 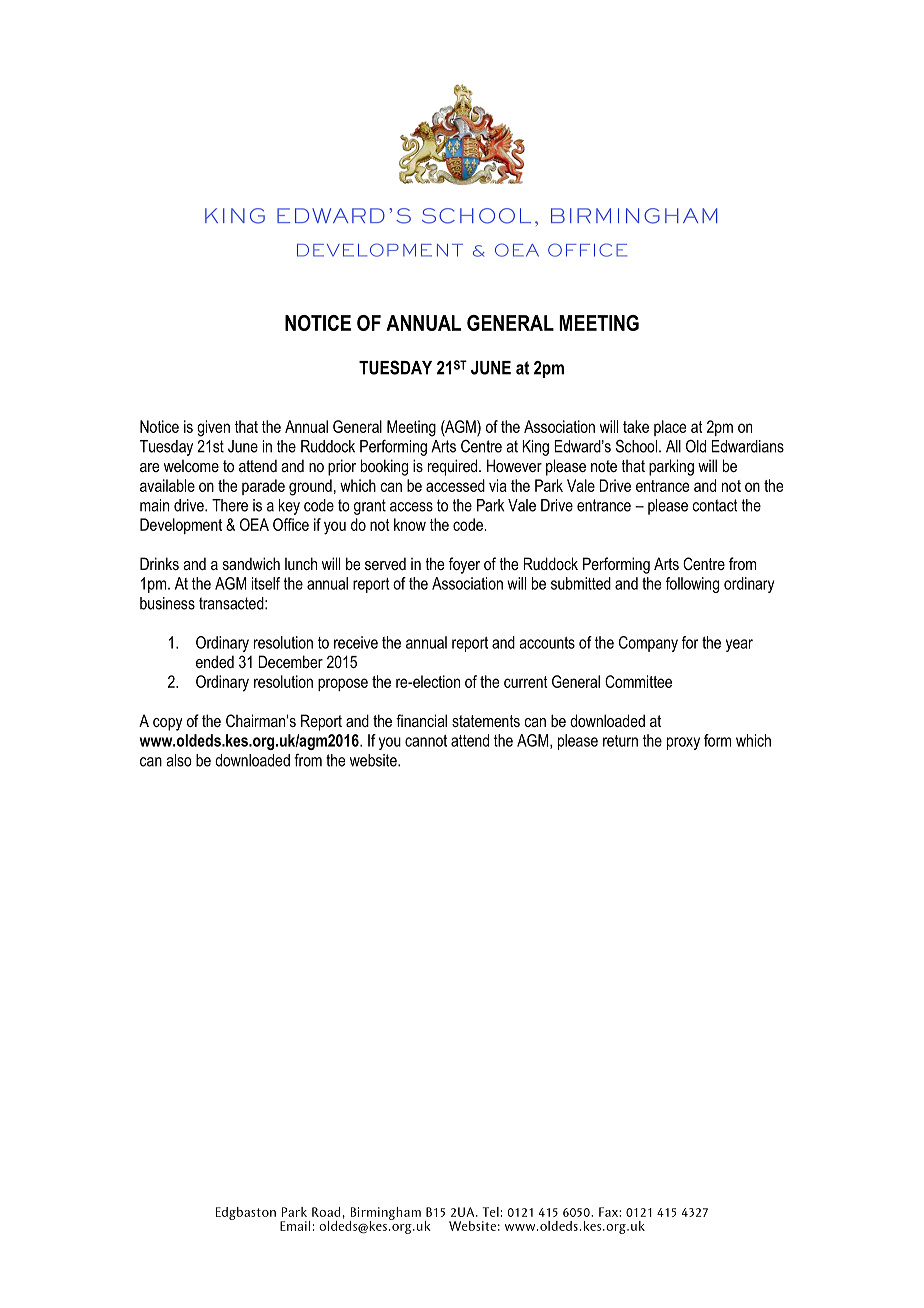 I want to click on Email, so click(x=295, y=1226).
